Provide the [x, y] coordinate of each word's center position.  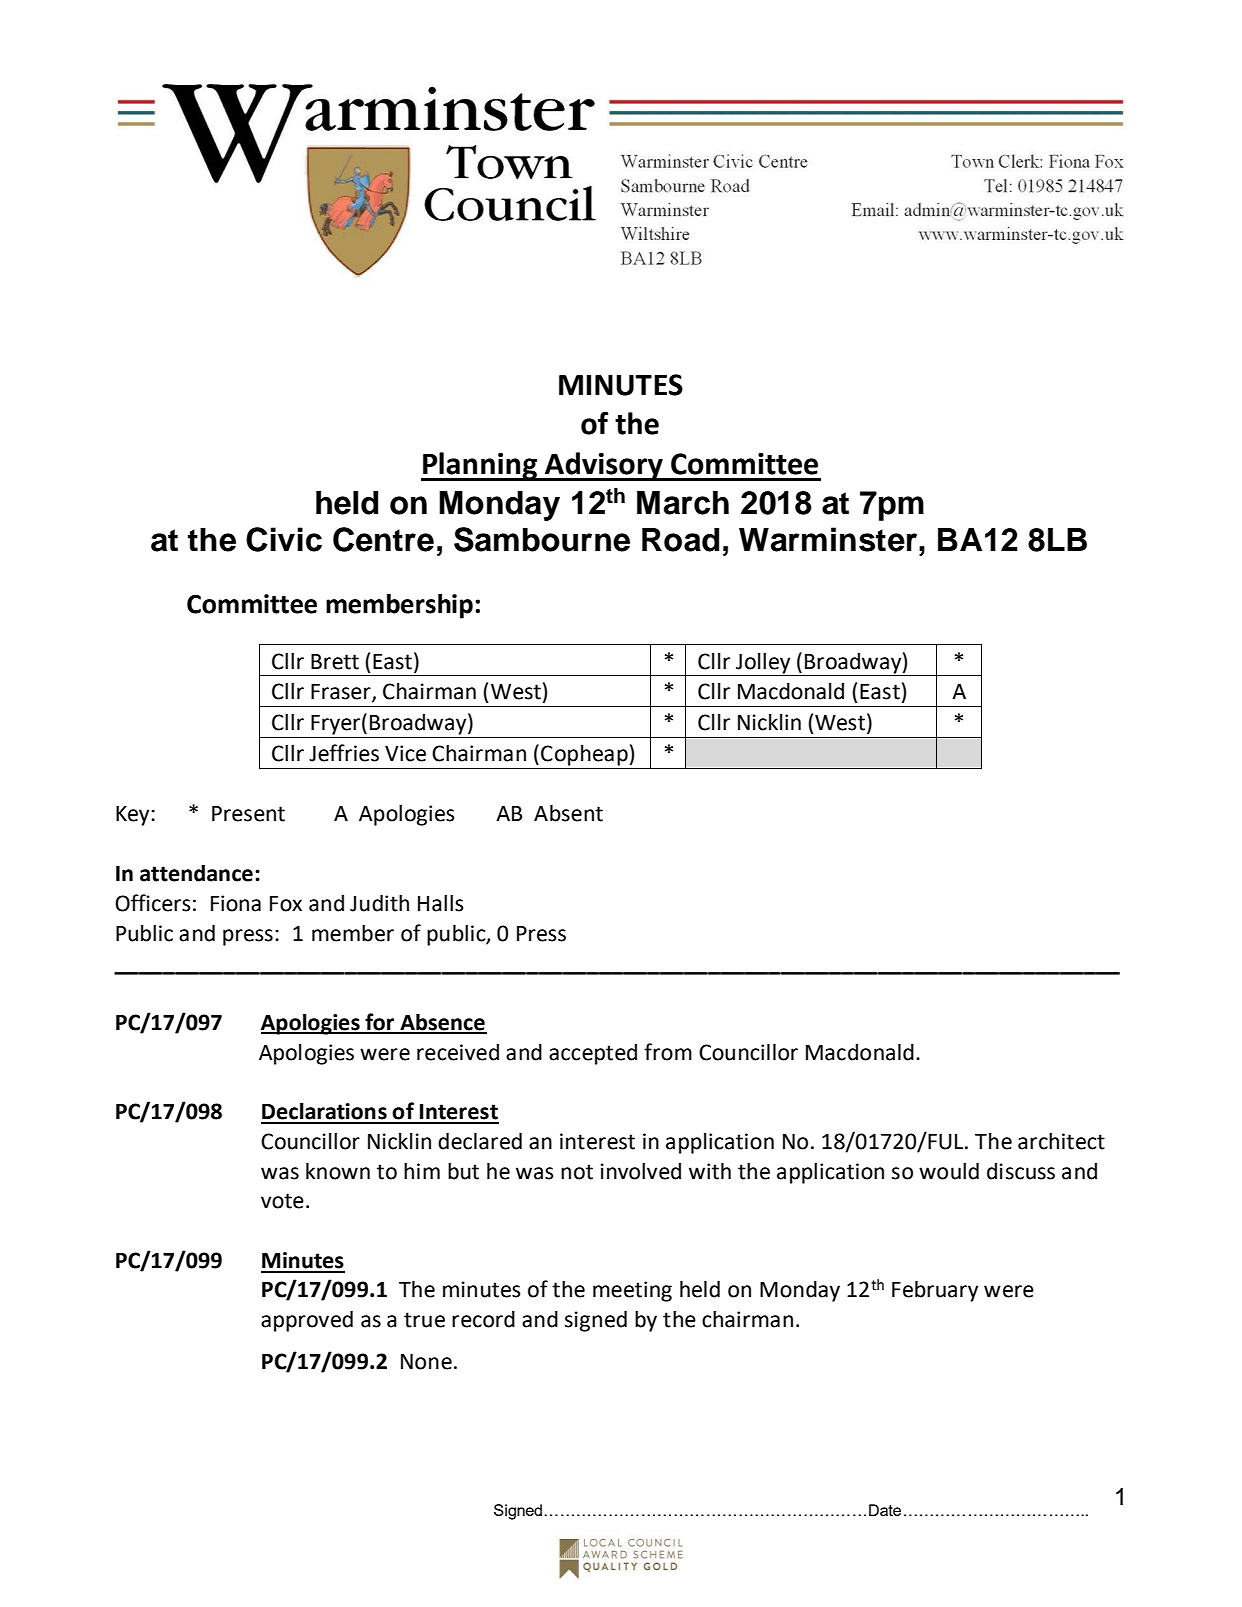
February [935, 1291]
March [683, 503]
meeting [632, 1291]
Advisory [604, 466]
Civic [284, 539]
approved [307, 1321]
